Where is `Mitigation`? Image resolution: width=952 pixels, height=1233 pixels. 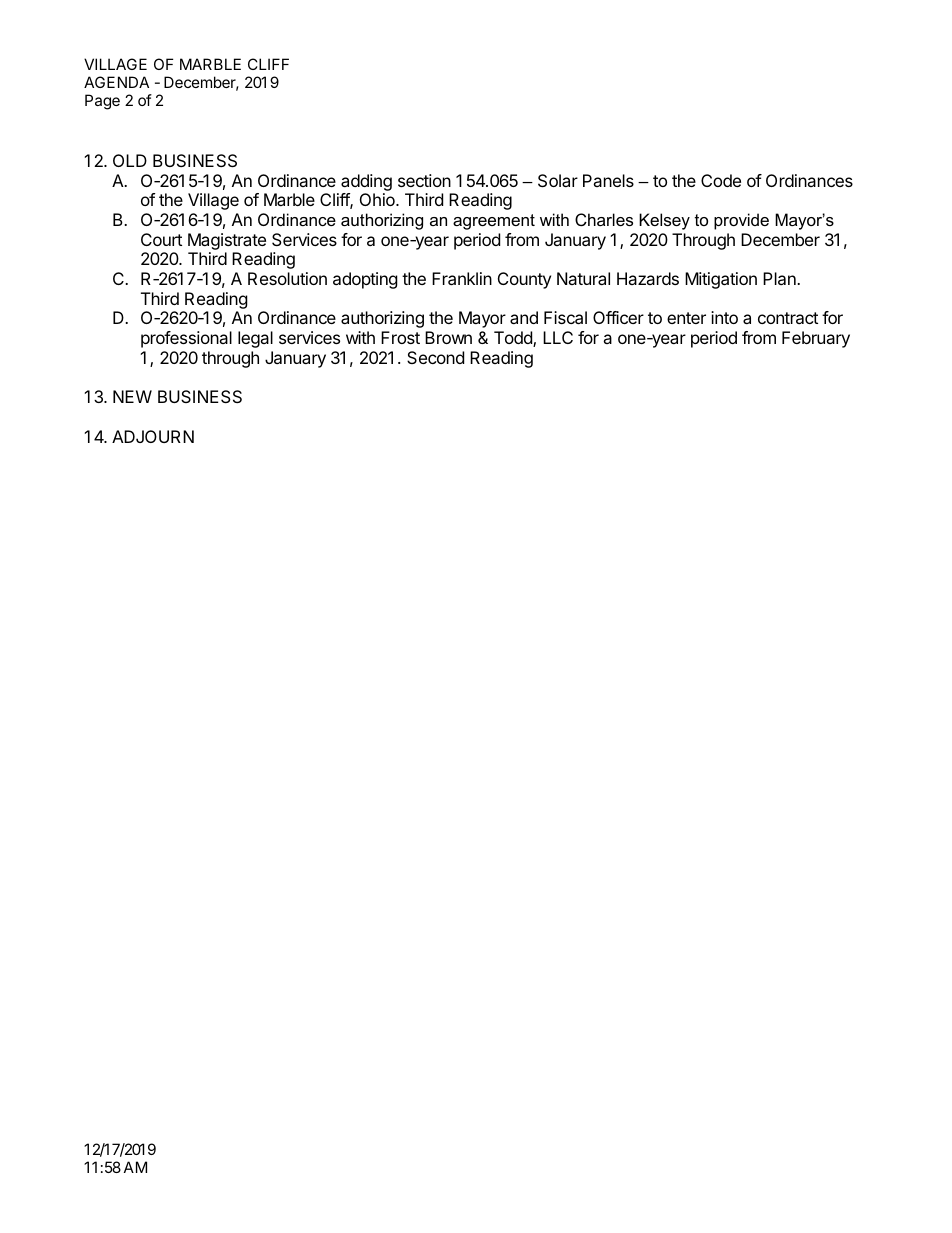
Mitigation is located at coordinates (721, 280).
